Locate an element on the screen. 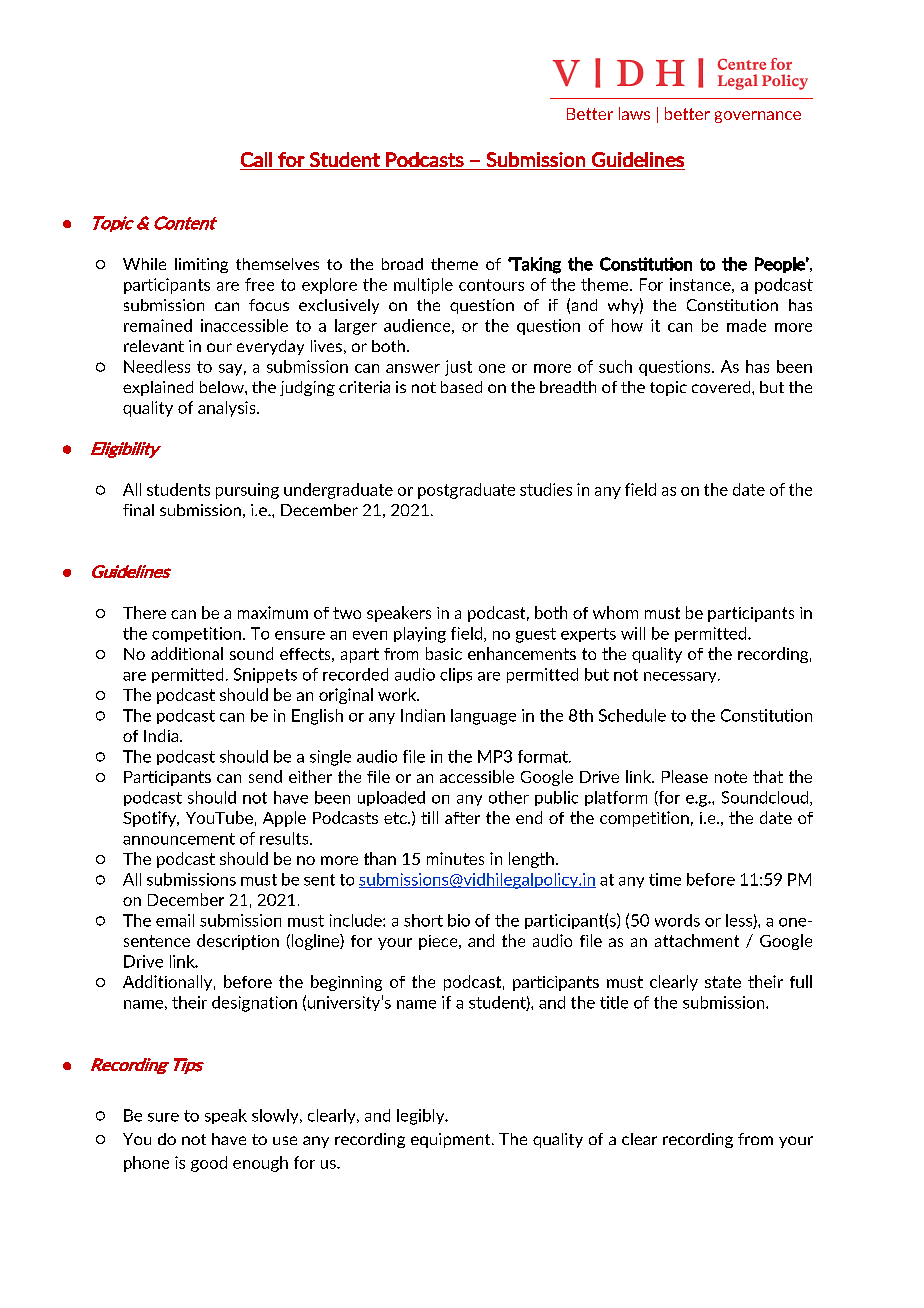 The height and width of the screenshot is (1308, 924). just is located at coordinates (458, 368).
